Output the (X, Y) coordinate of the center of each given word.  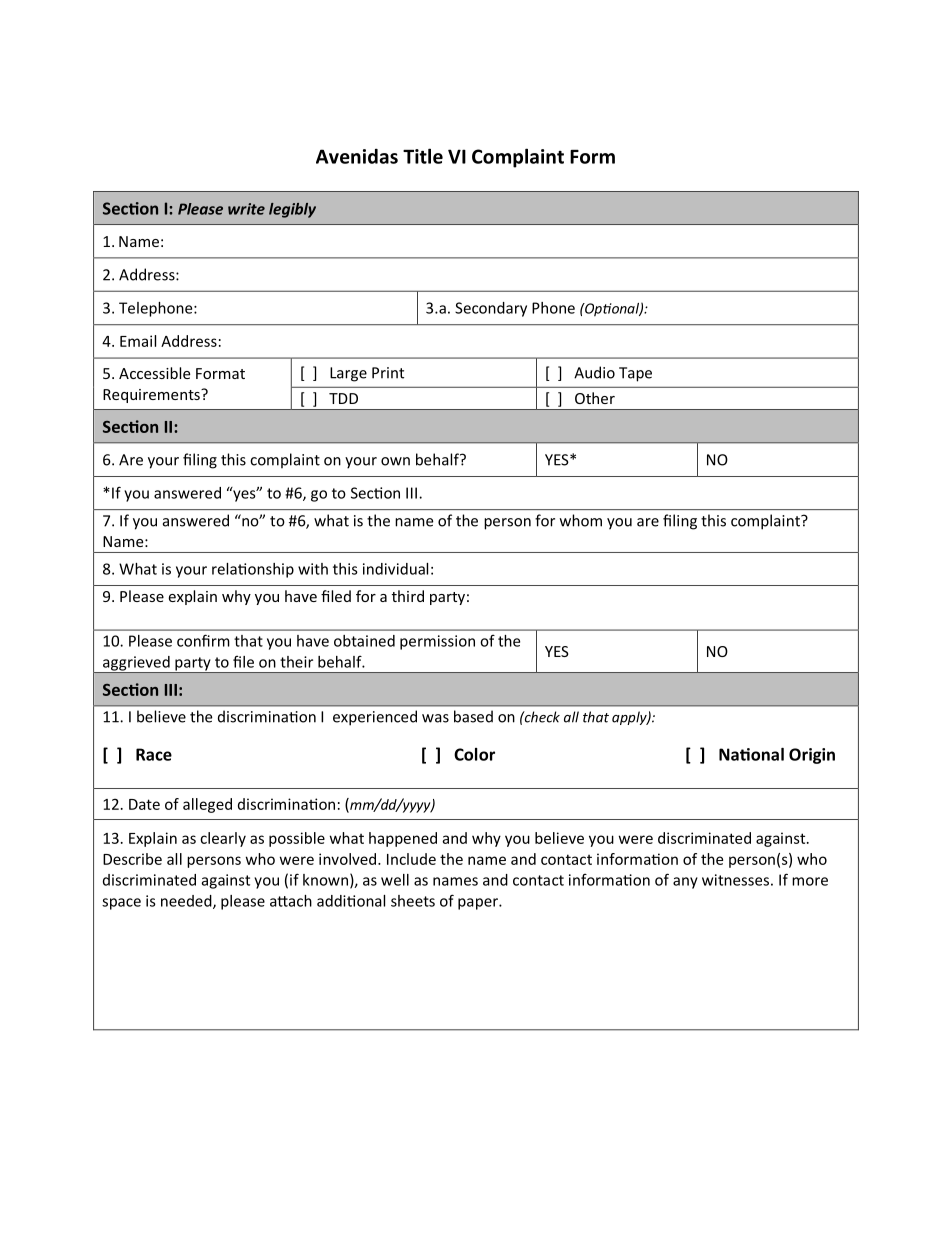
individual (395, 569)
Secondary (491, 309)
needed (187, 902)
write (246, 209)
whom (581, 520)
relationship (253, 570)
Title (423, 156)
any (685, 883)
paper (479, 904)
